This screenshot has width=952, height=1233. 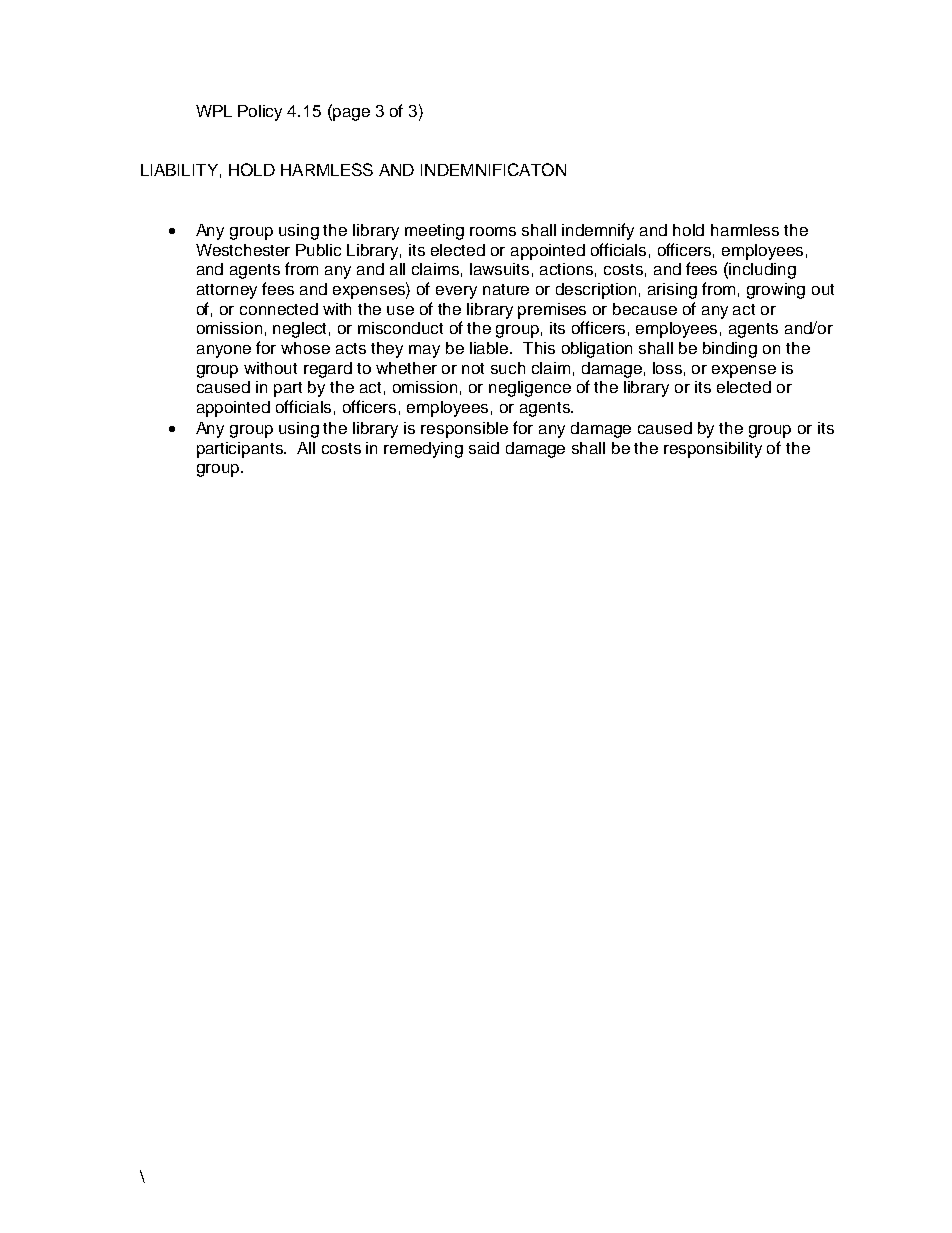 I want to click on rooms, so click(x=493, y=231).
